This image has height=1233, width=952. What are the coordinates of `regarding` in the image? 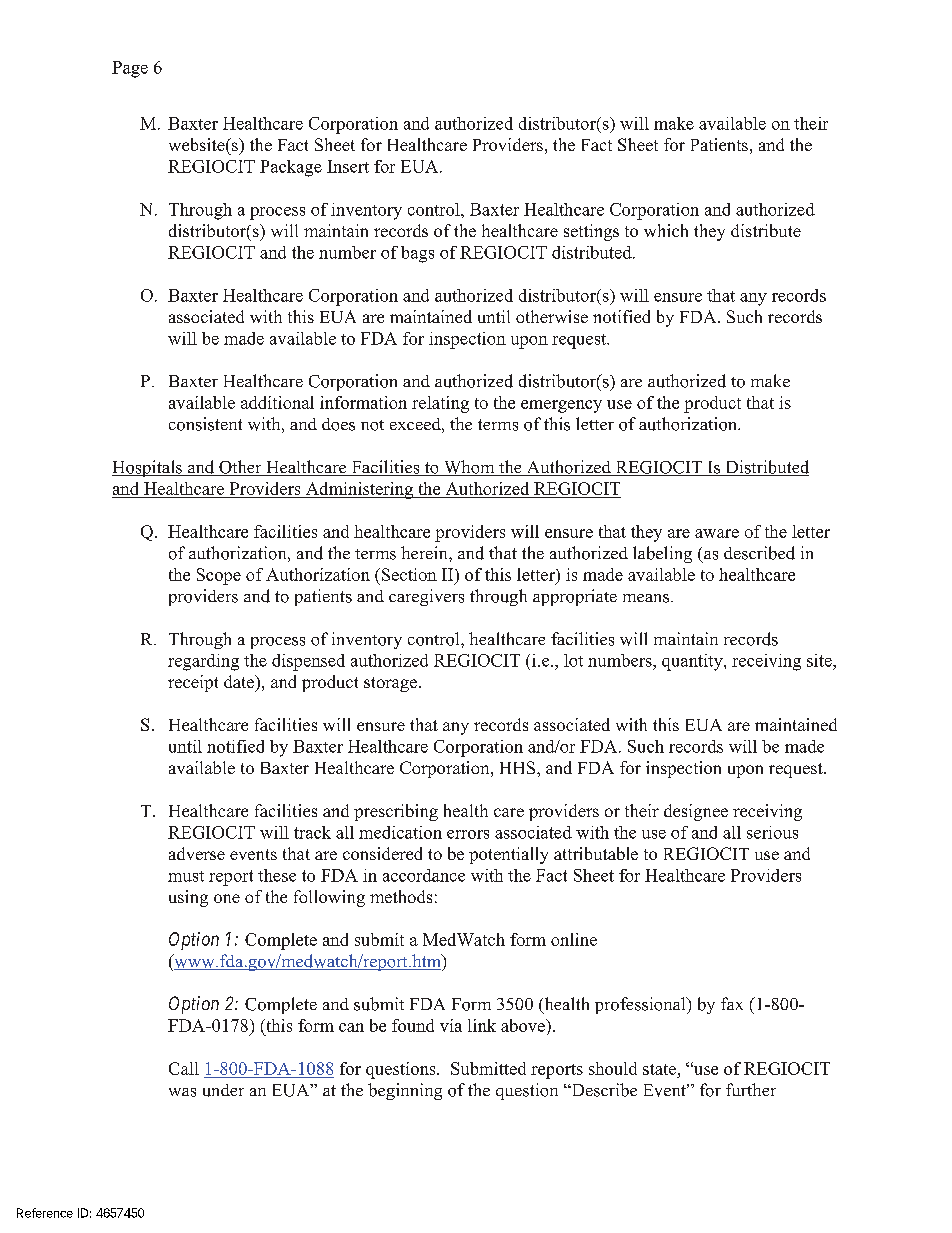 It's located at (203, 662).
